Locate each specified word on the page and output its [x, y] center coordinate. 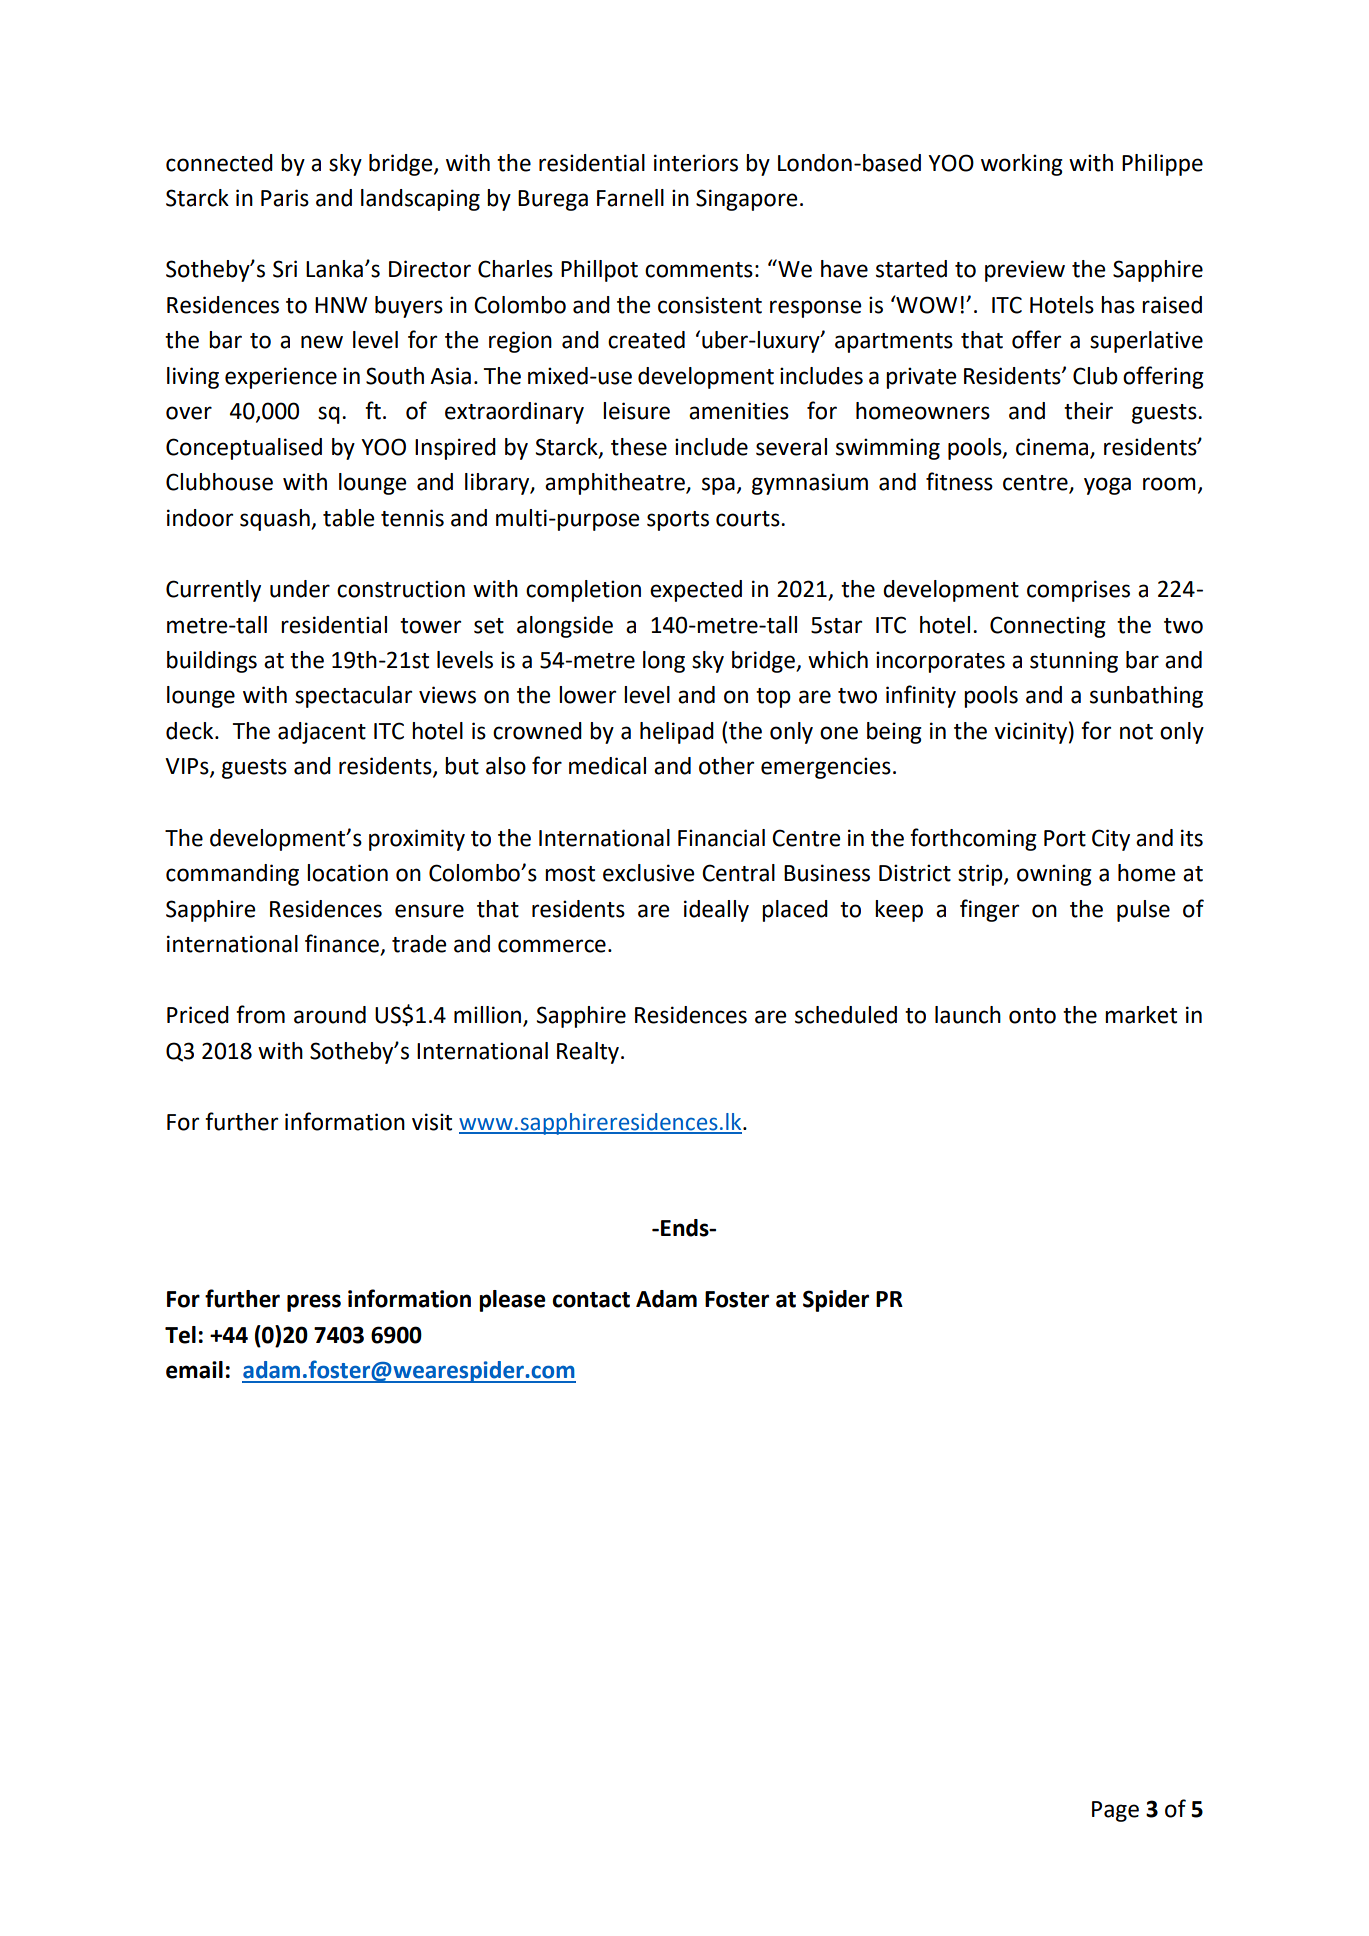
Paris [285, 198]
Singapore [746, 200]
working [1022, 165]
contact [591, 1300]
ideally [716, 911]
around [330, 1015]
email [194, 1370]
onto [1032, 1016]
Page [1115, 1811]
